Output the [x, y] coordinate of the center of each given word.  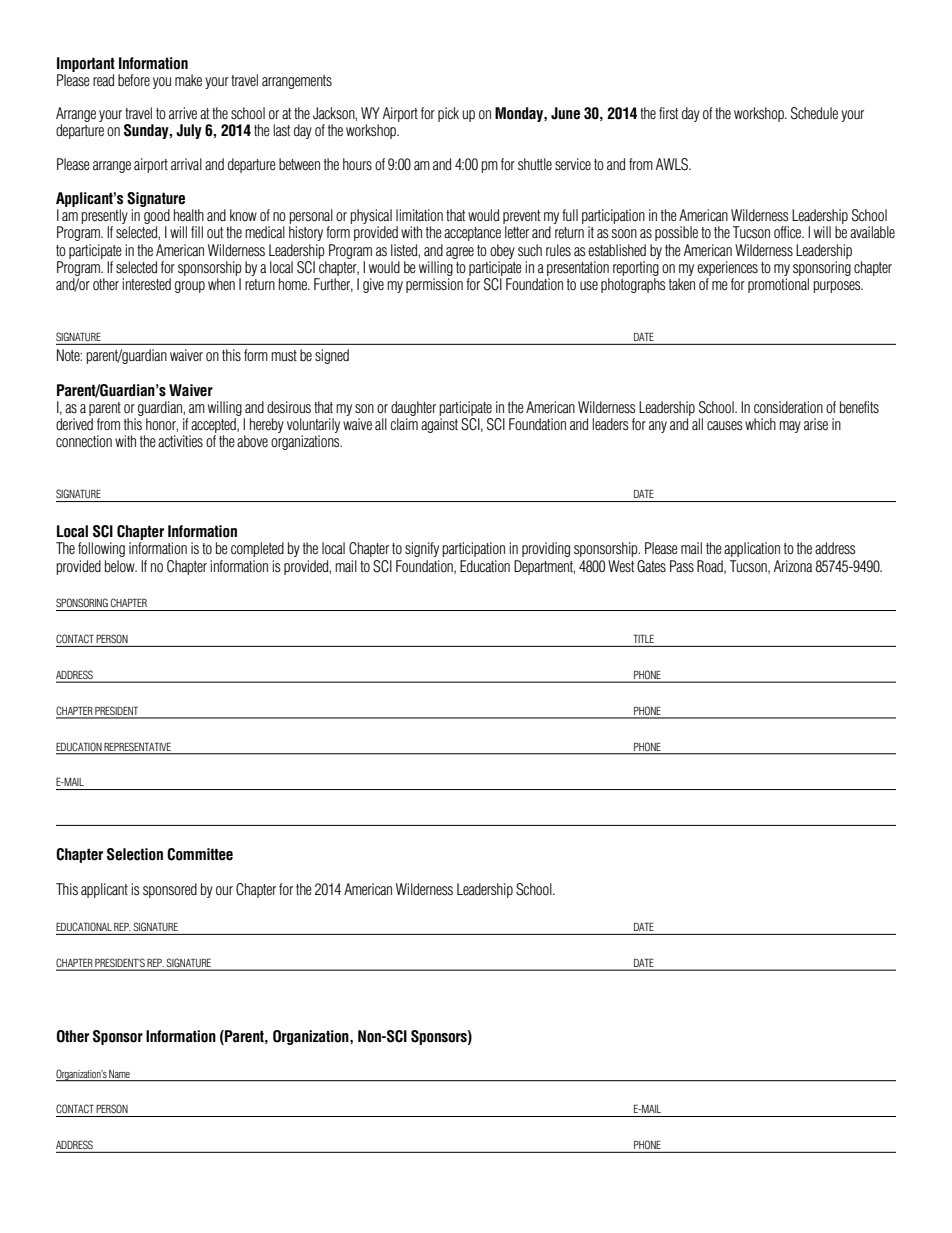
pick [448, 114]
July [189, 131]
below [121, 566]
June [565, 113]
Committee [200, 854]
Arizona [793, 566]
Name [119, 1074]
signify [422, 549]
